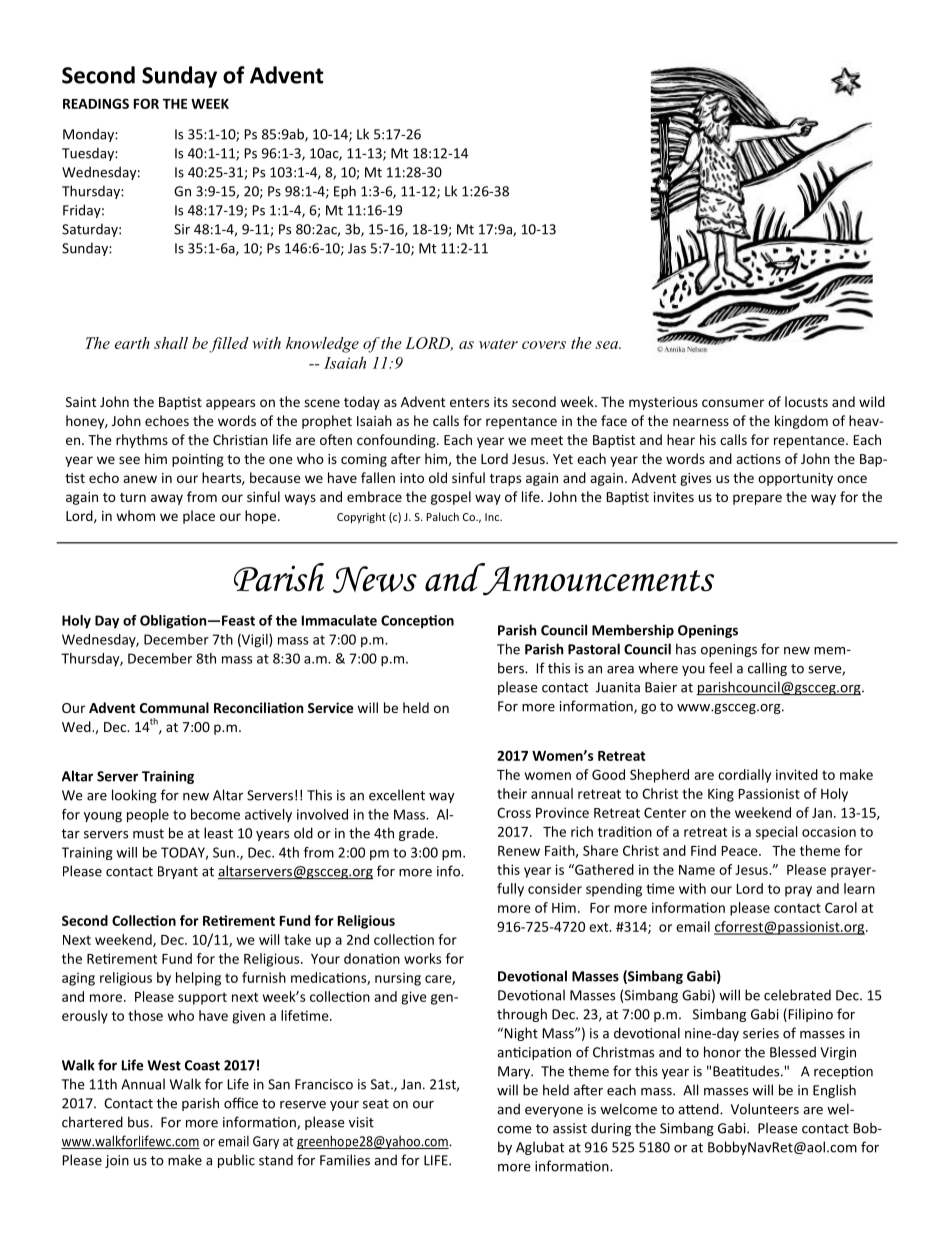 The height and width of the image is (1233, 952). What do you see at coordinates (357, 248) in the image?
I see `Jas` at bounding box center [357, 248].
